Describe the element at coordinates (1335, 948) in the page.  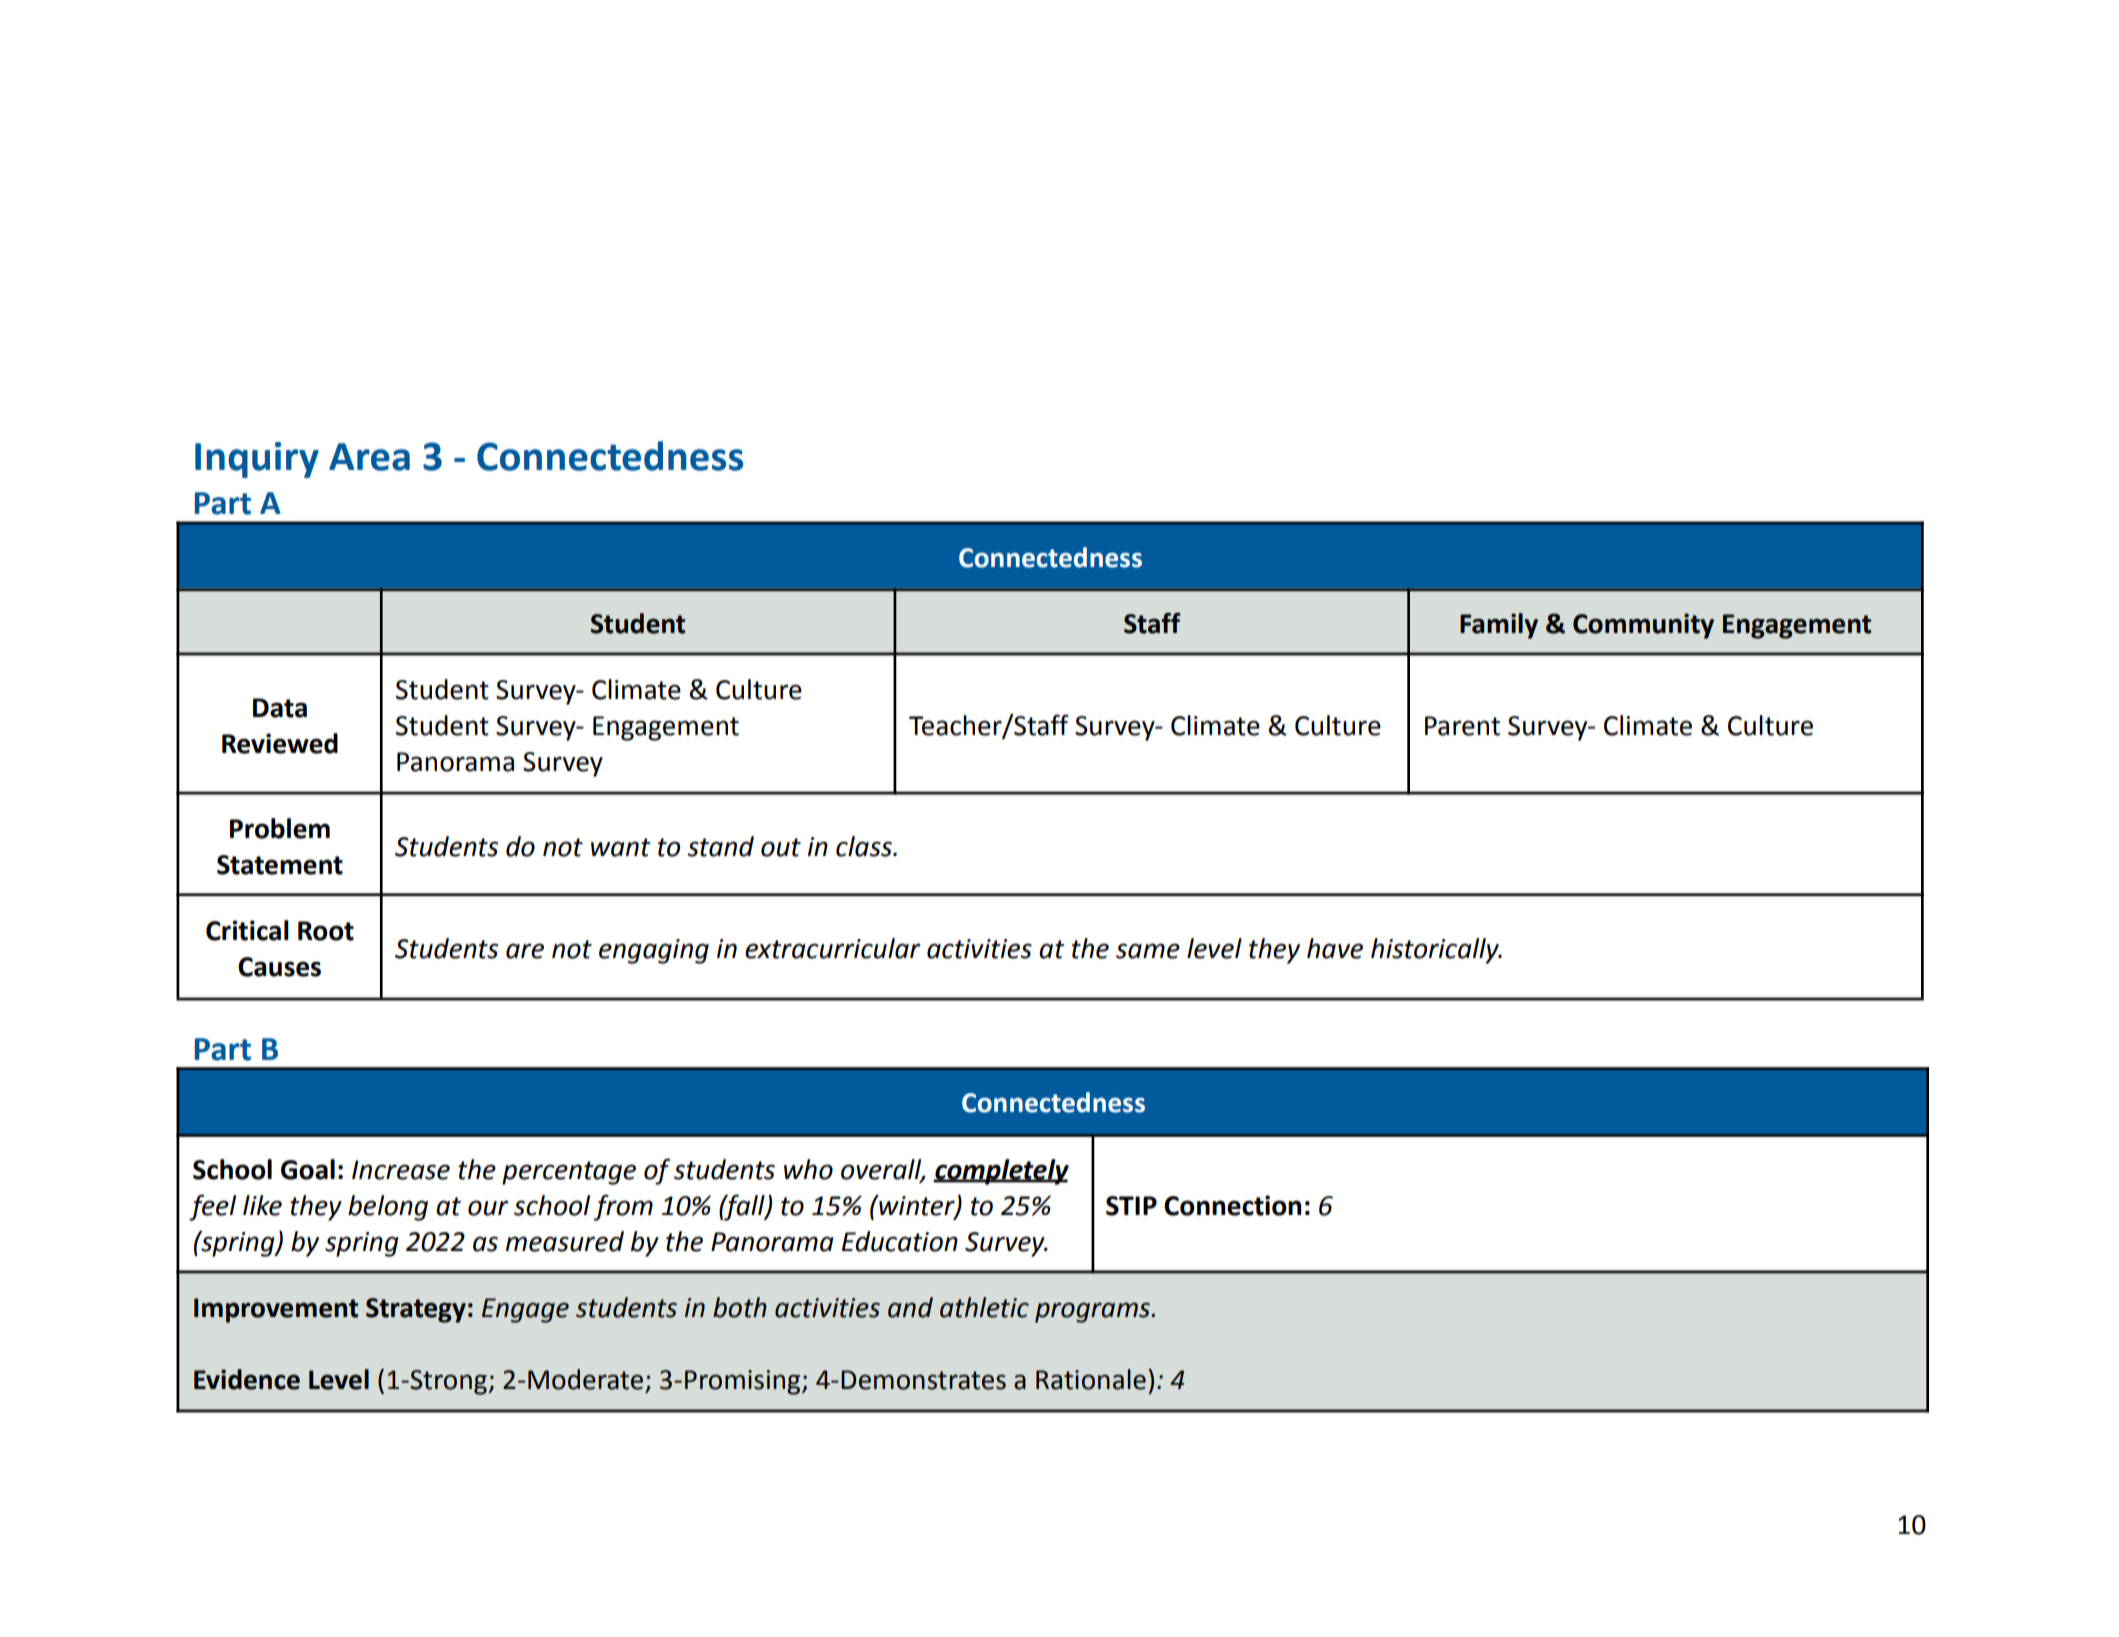
I see `have` at that location.
